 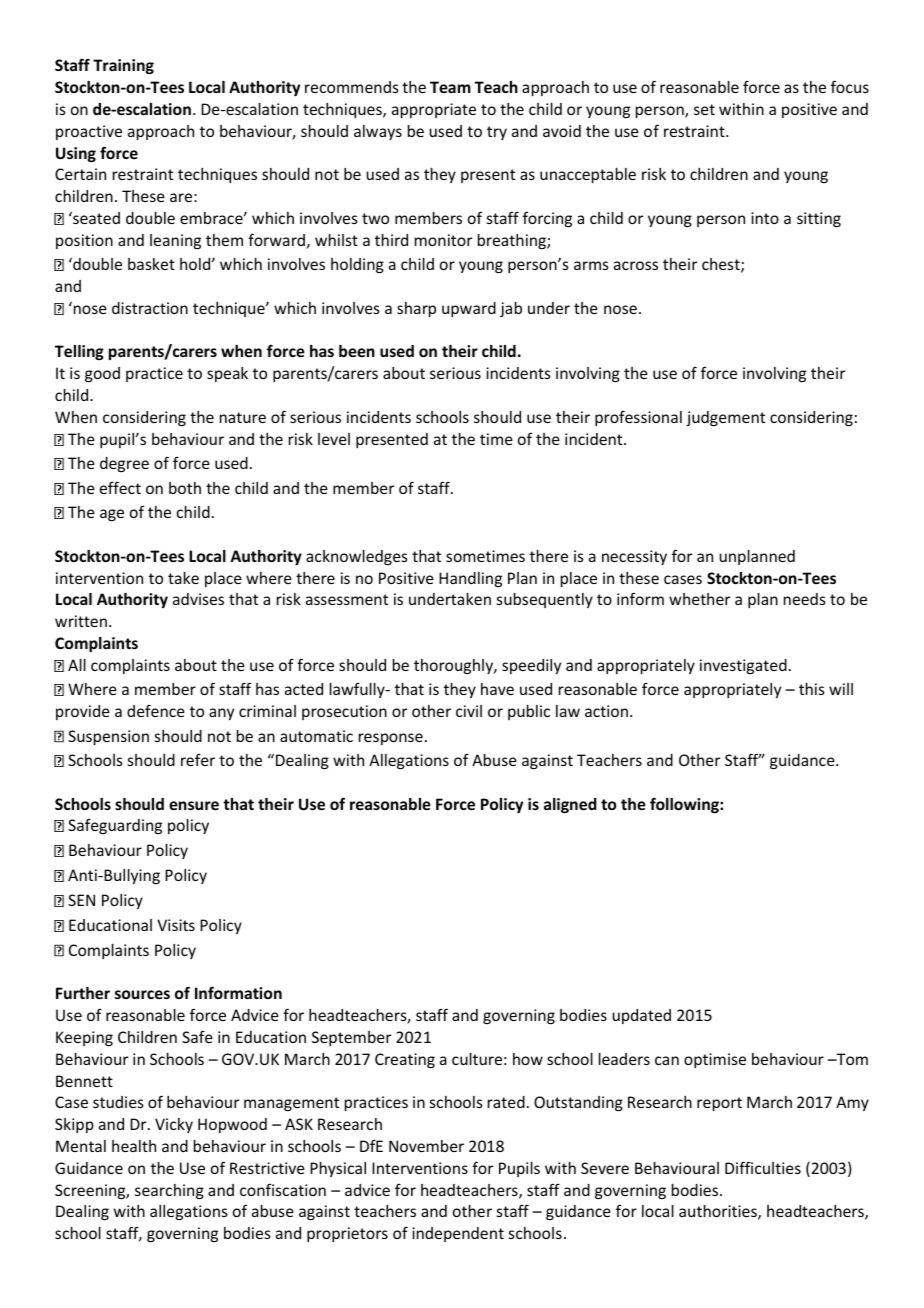 I want to click on Training, so click(x=123, y=66).
